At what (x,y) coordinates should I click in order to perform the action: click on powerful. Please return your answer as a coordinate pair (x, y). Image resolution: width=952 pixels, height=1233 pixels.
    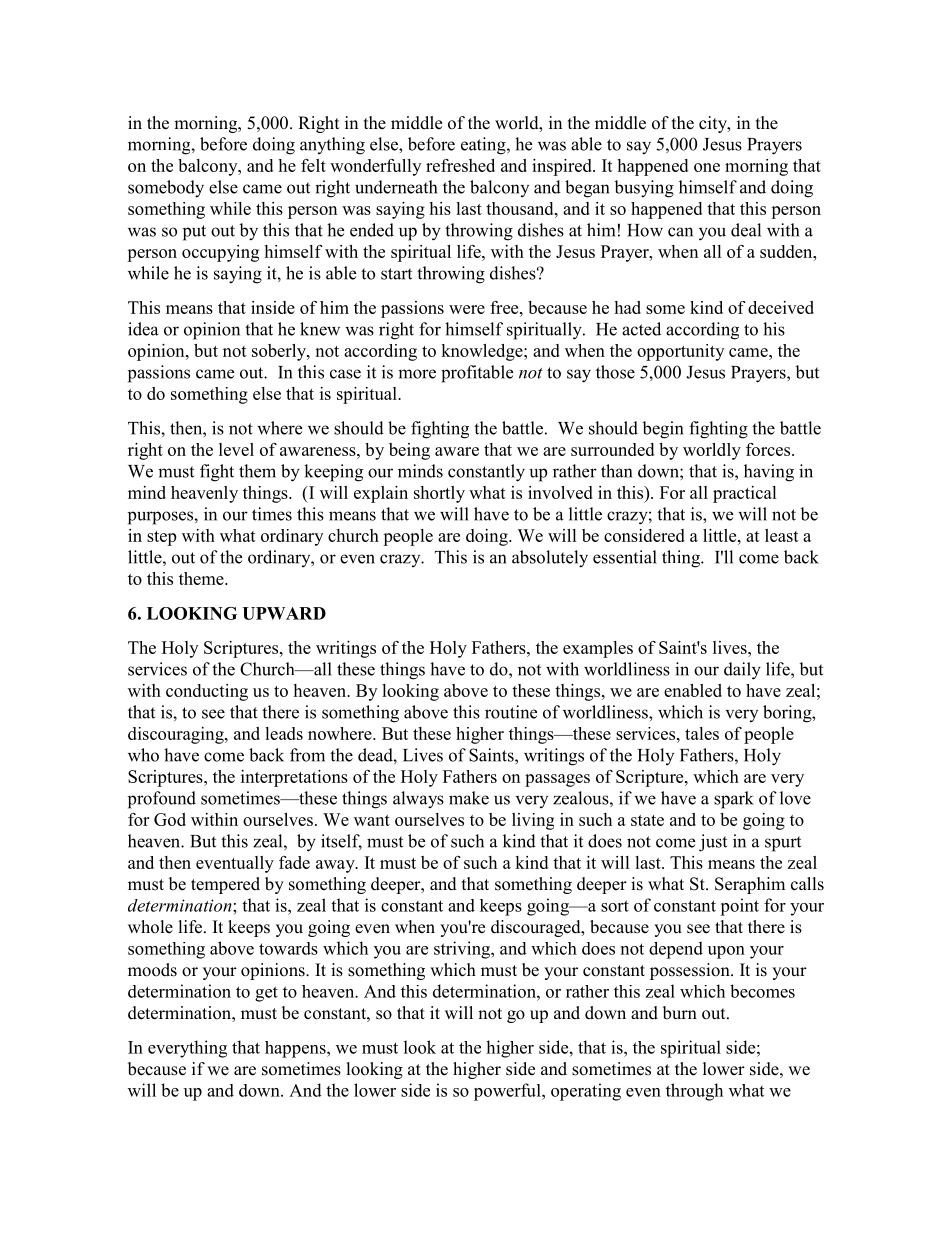
    Looking at the image, I should click on (508, 1092).
